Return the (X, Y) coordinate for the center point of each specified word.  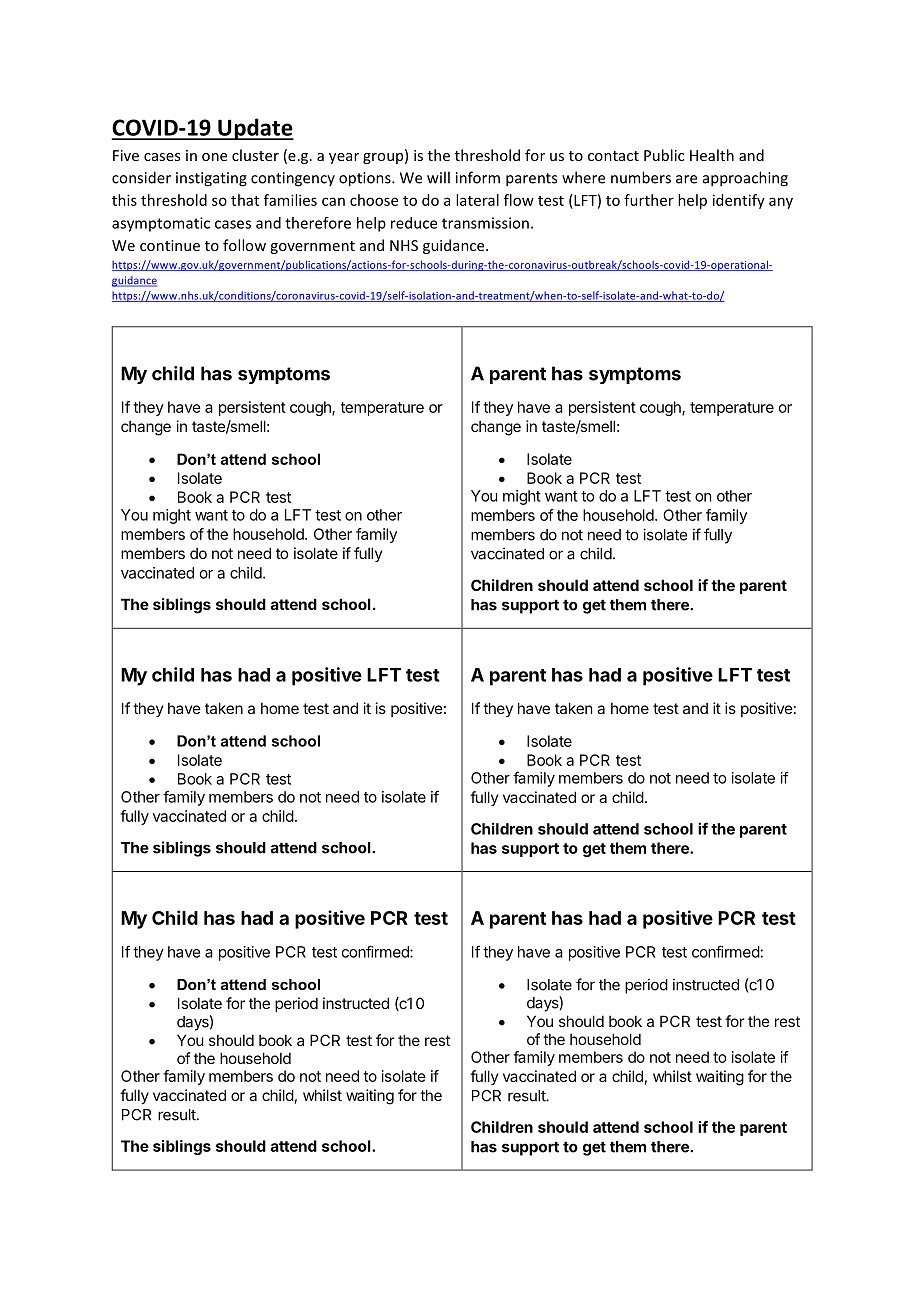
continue (170, 245)
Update (255, 129)
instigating (211, 179)
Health (712, 155)
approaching (745, 179)
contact (613, 156)
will (438, 177)
